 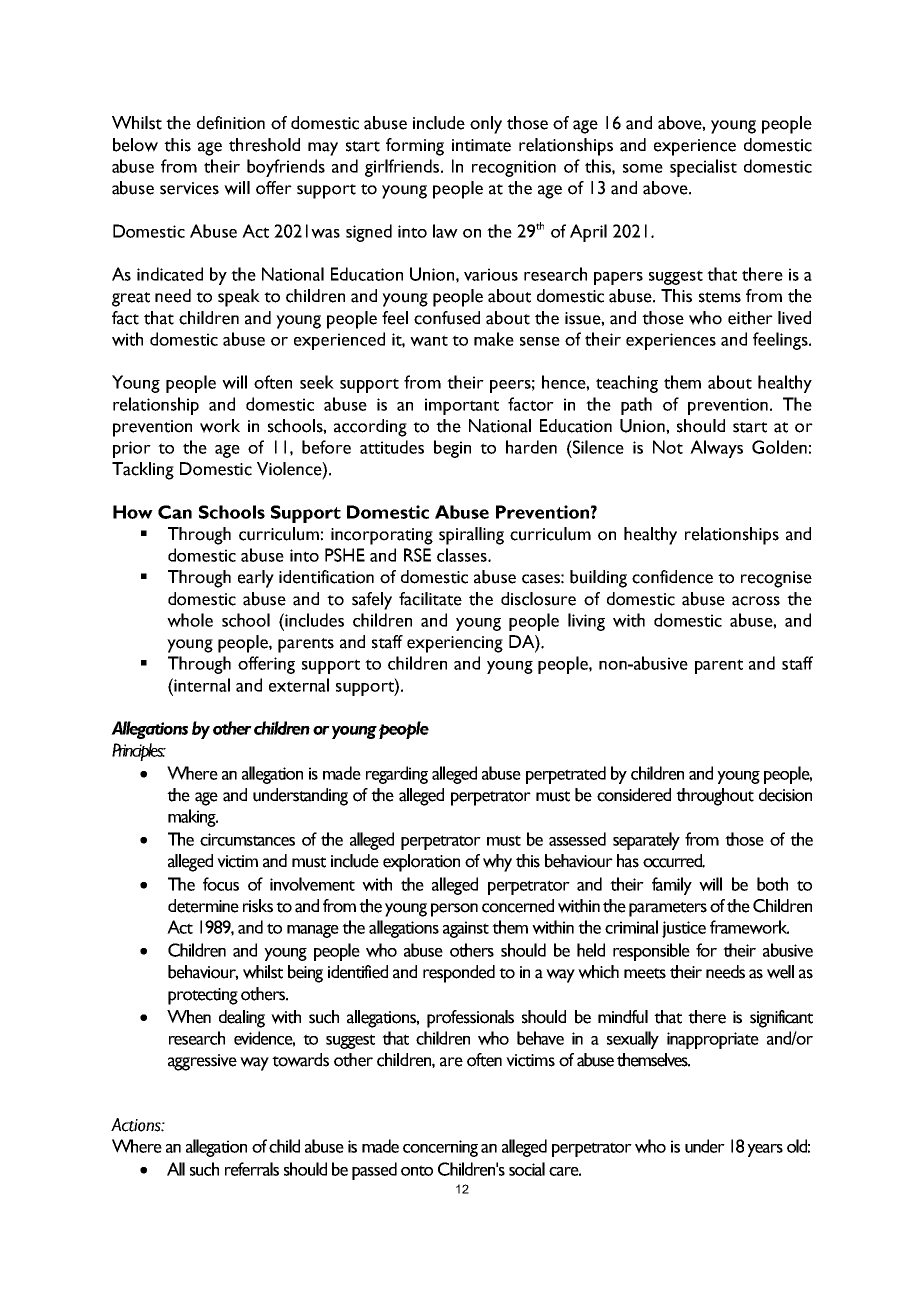 What do you see at coordinates (190, 620) in the screenshot?
I see `whole` at bounding box center [190, 620].
